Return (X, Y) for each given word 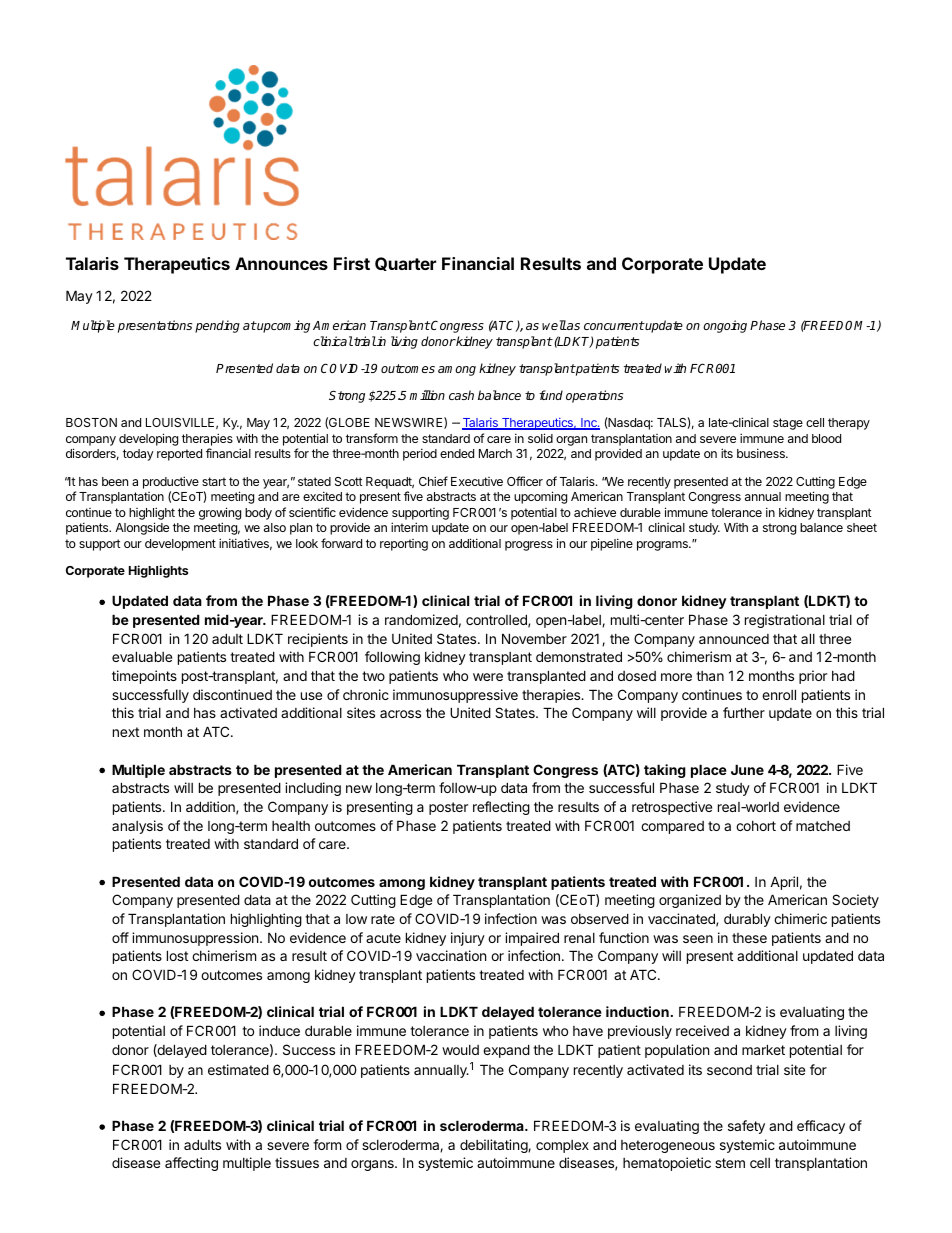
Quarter (405, 264)
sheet (862, 527)
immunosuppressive (455, 696)
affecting (191, 1164)
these (749, 938)
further (744, 712)
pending (217, 326)
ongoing (725, 326)
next (126, 732)
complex (562, 1146)
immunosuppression (196, 939)
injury (468, 939)
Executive (477, 481)
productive (171, 482)
